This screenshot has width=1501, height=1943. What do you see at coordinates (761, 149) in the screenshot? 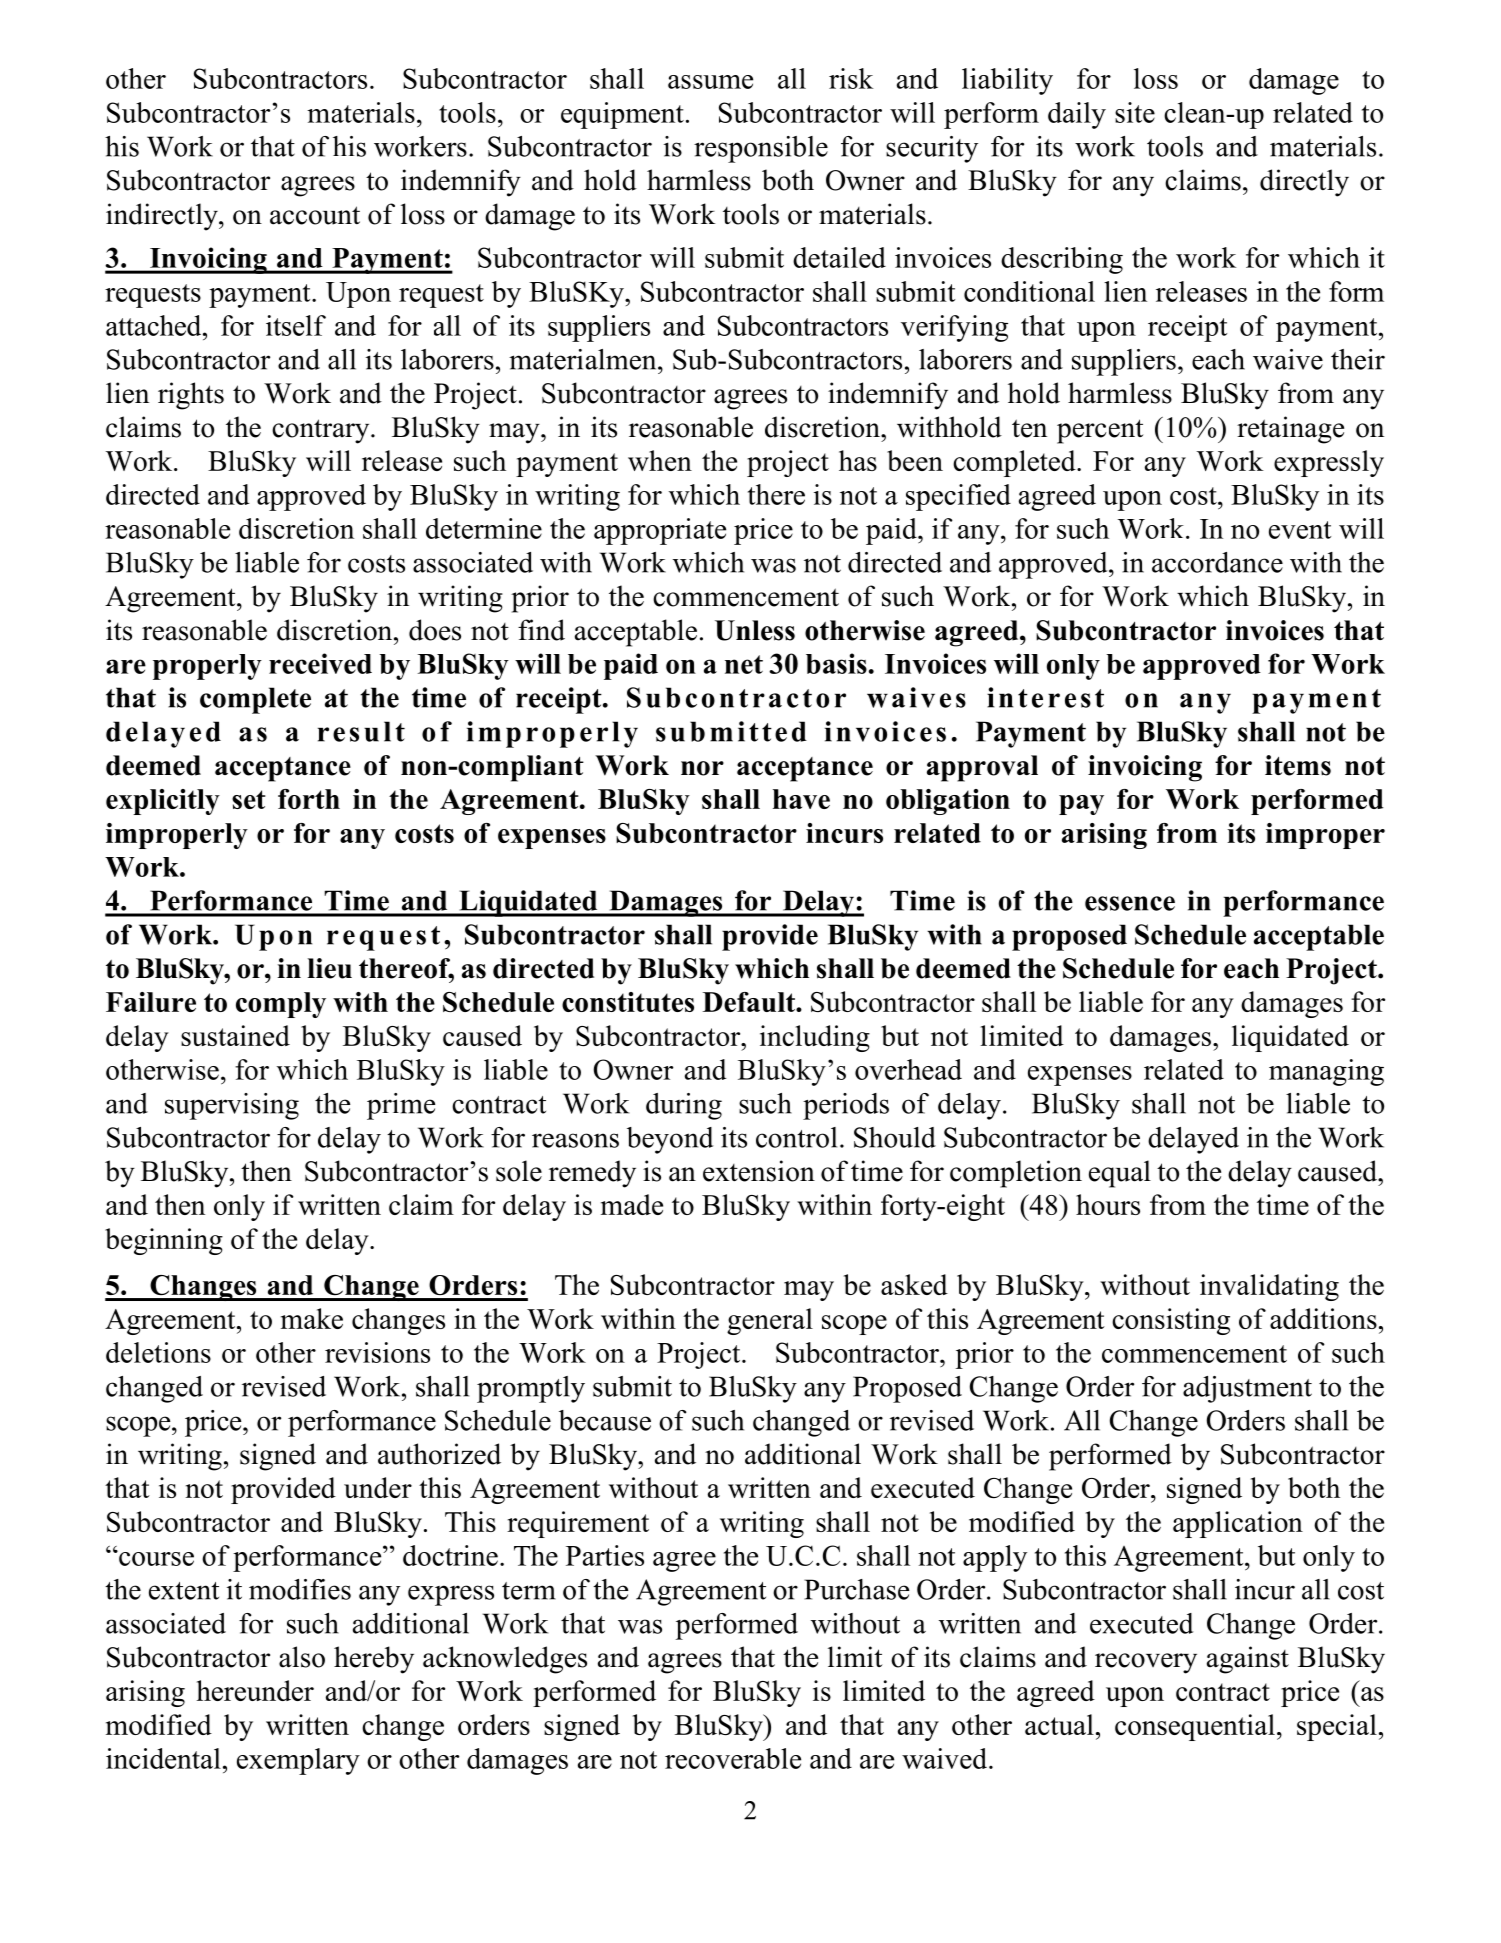
I see `responsible` at bounding box center [761, 149].
